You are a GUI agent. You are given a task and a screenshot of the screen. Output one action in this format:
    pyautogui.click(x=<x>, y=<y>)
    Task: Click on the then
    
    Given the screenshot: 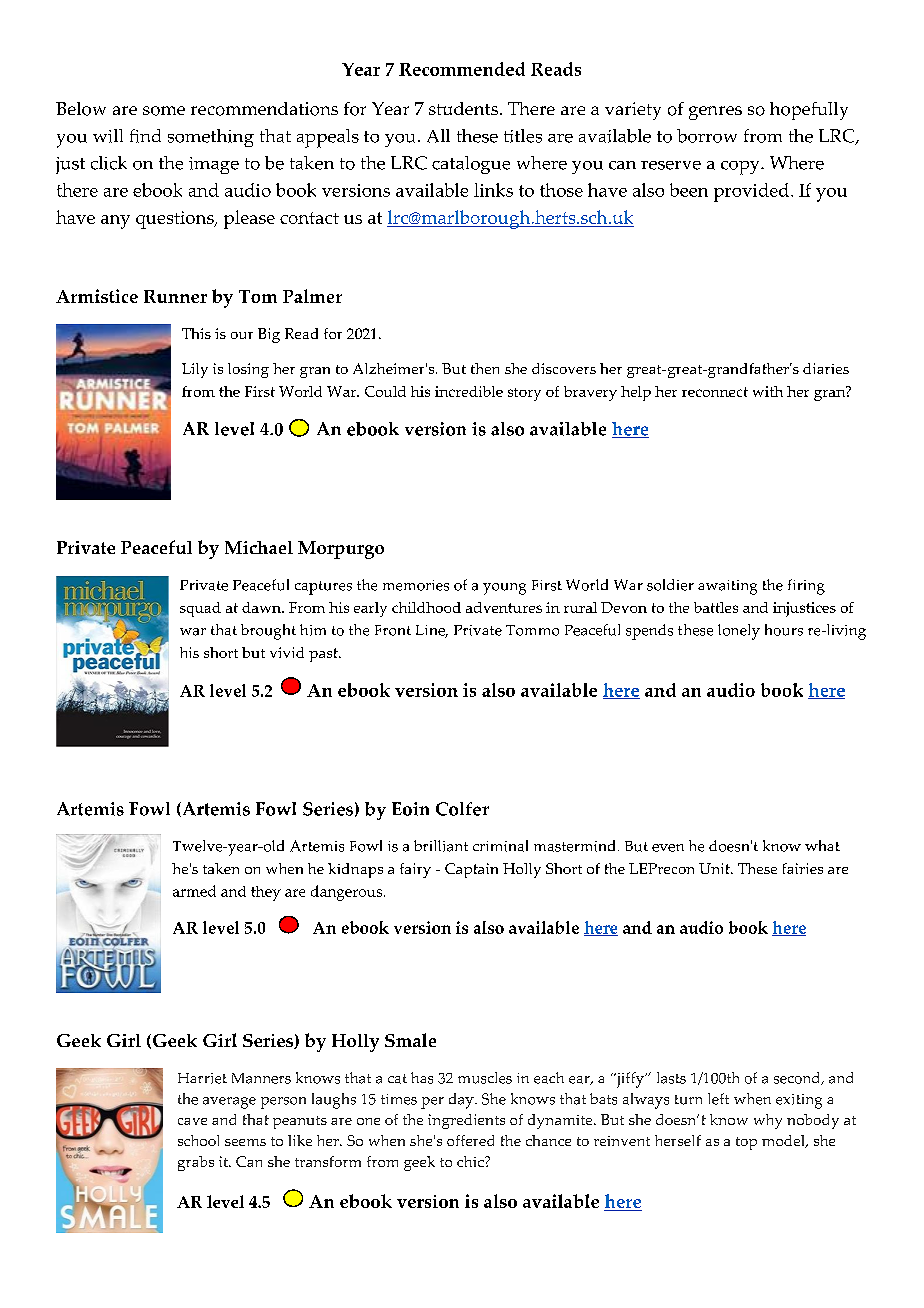 What is the action you would take?
    pyautogui.click(x=485, y=368)
